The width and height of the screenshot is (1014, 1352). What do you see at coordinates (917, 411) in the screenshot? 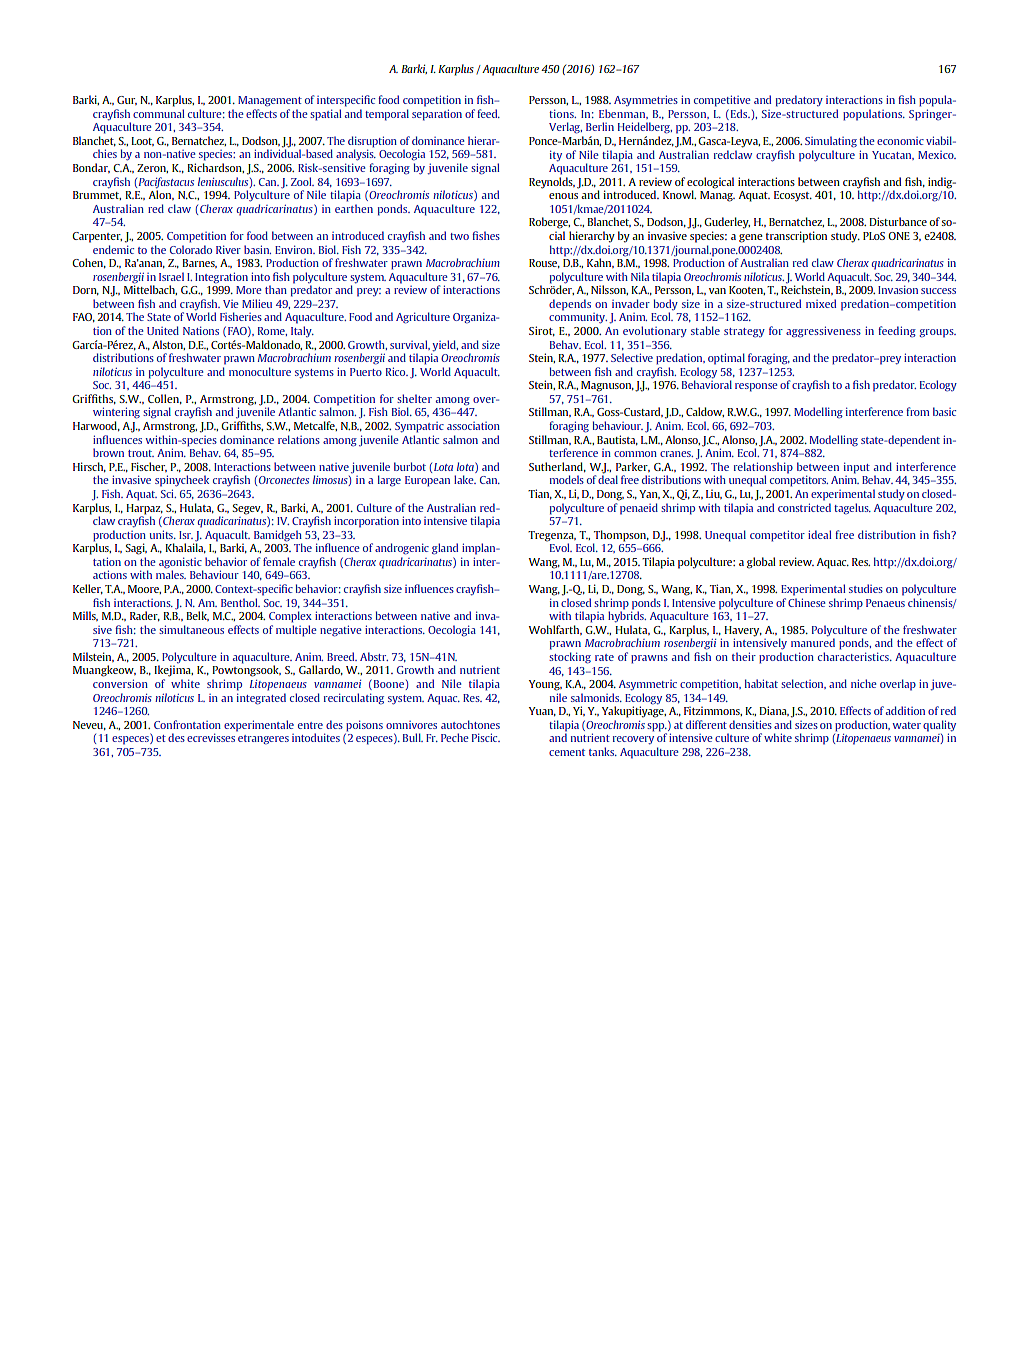
I see `from` at bounding box center [917, 411].
